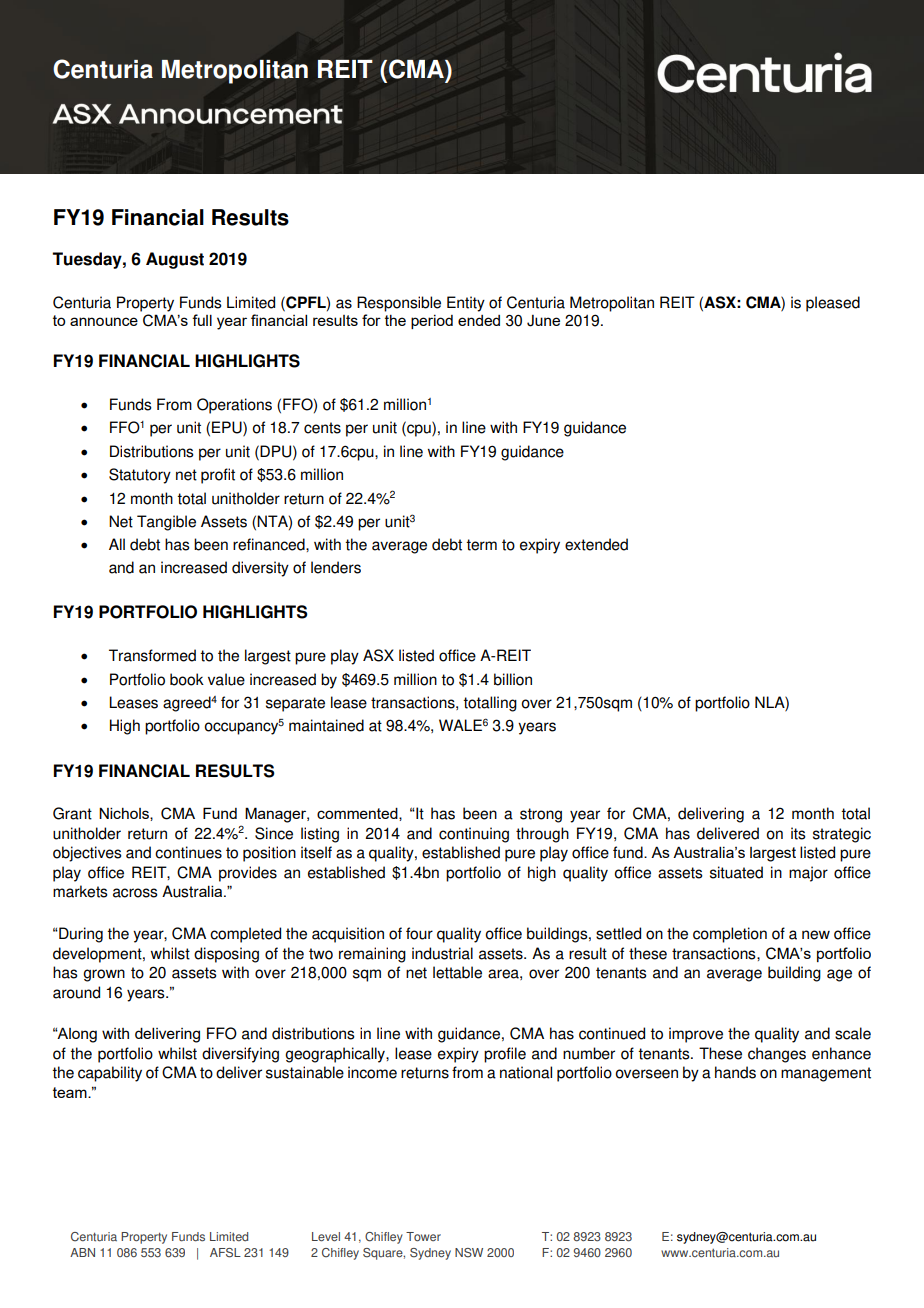 The image size is (924, 1308). What do you see at coordinates (543, 321) in the screenshot?
I see `June` at bounding box center [543, 321].
